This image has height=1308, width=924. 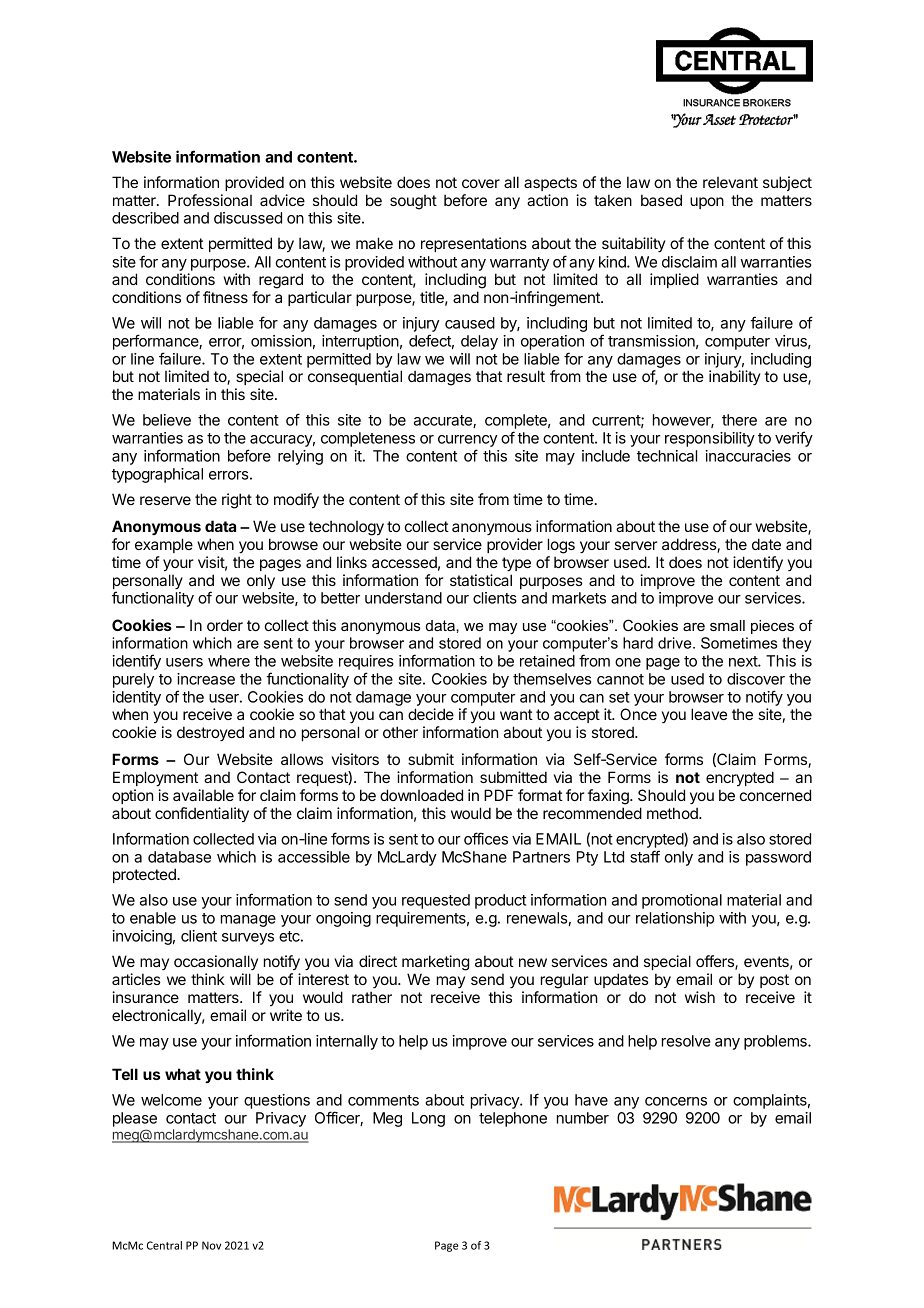 I want to click on upon, so click(x=707, y=203).
